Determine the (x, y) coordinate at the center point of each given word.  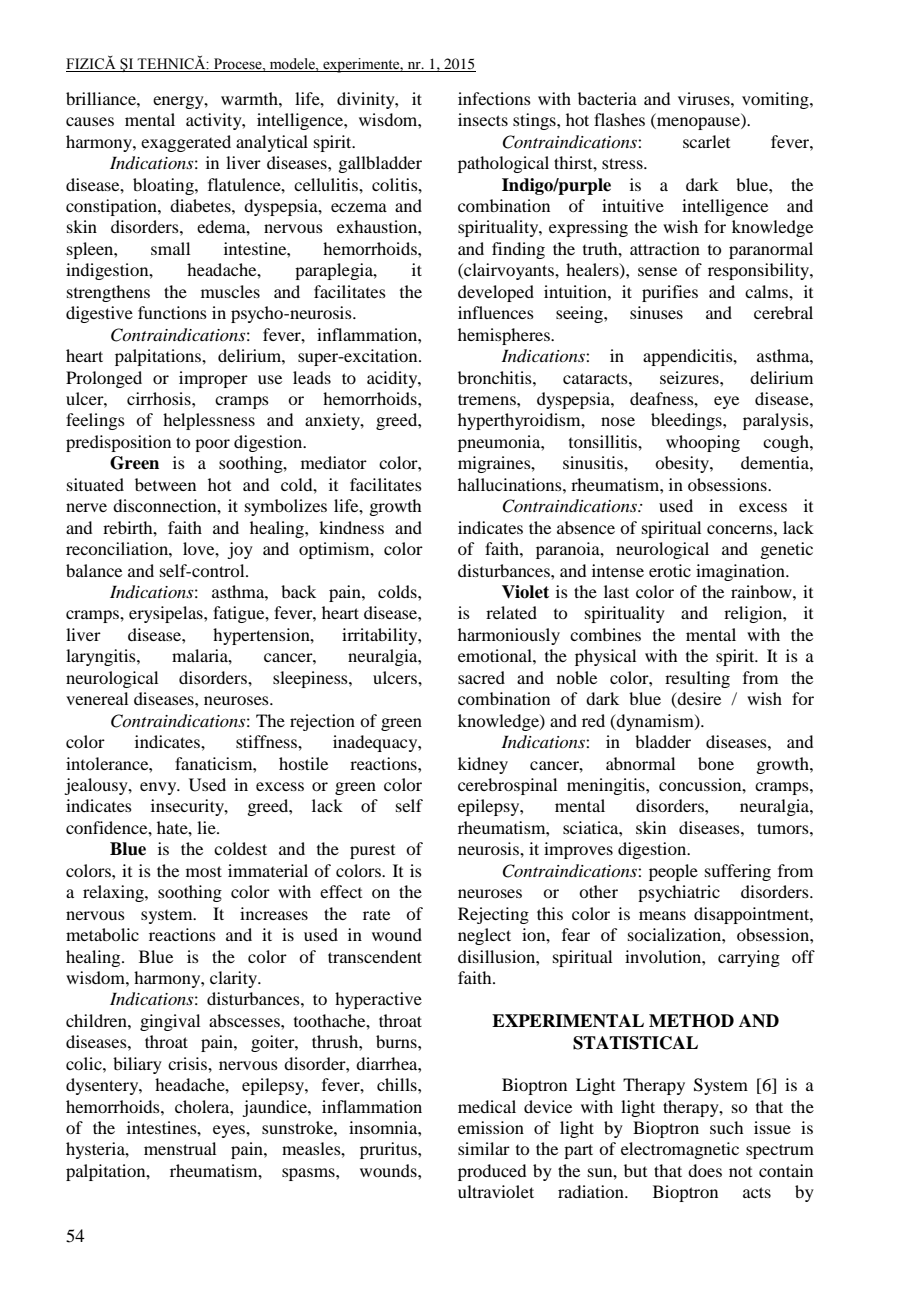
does (705, 1170)
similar (484, 1148)
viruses (705, 98)
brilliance (102, 98)
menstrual (180, 1148)
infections (494, 98)
